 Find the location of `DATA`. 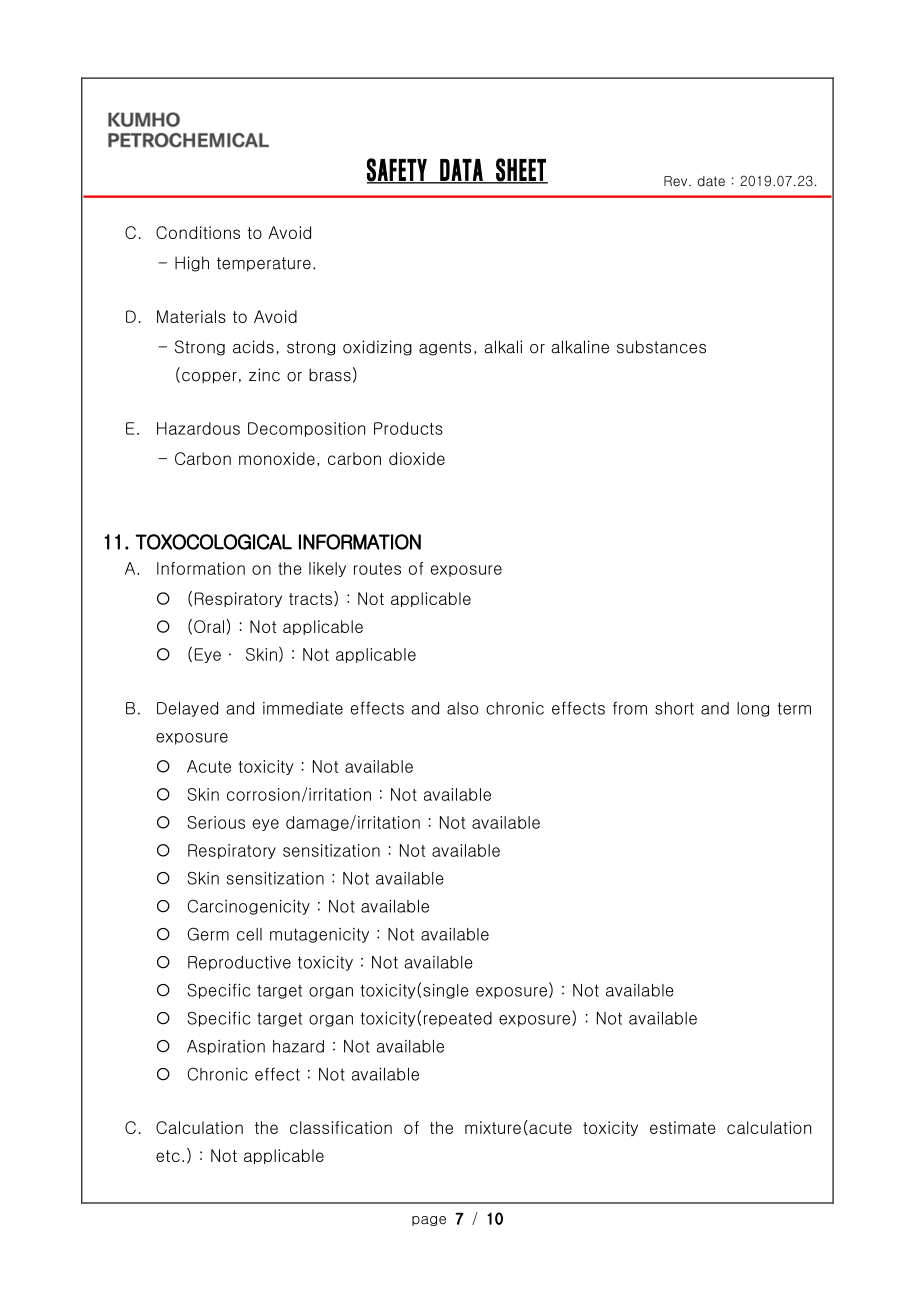

DATA is located at coordinates (461, 171).
